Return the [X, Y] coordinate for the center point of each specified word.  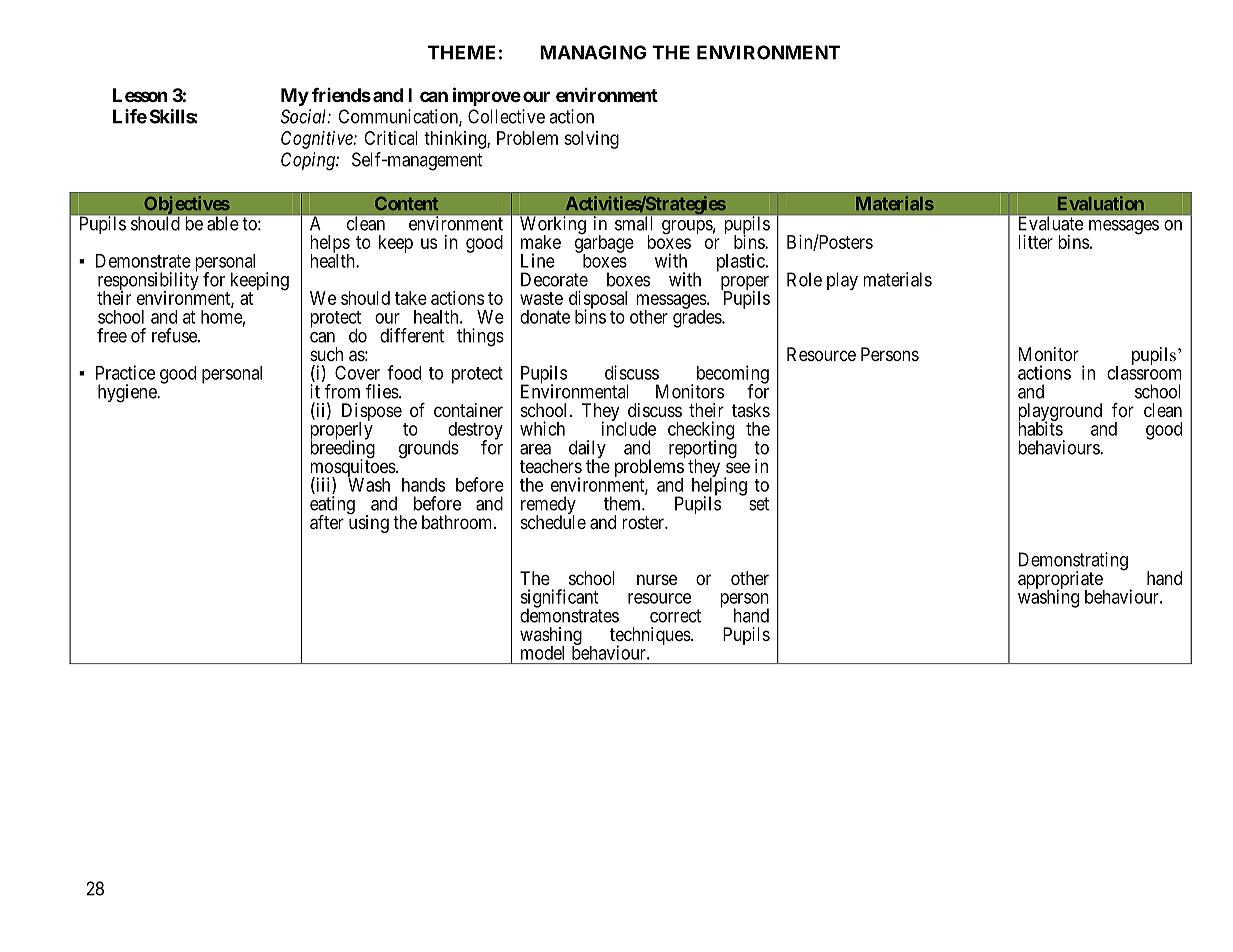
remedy [548, 506]
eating [332, 506]
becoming [733, 375]
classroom [1144, 372]
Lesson [140, 95]
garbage [604, 244]
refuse [175, 335]
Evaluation [1101, 203]
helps [330, 245]
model [542, 653]
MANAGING [593, 52]
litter [1035, 242]
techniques [650, 637]
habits [1040, 428]
